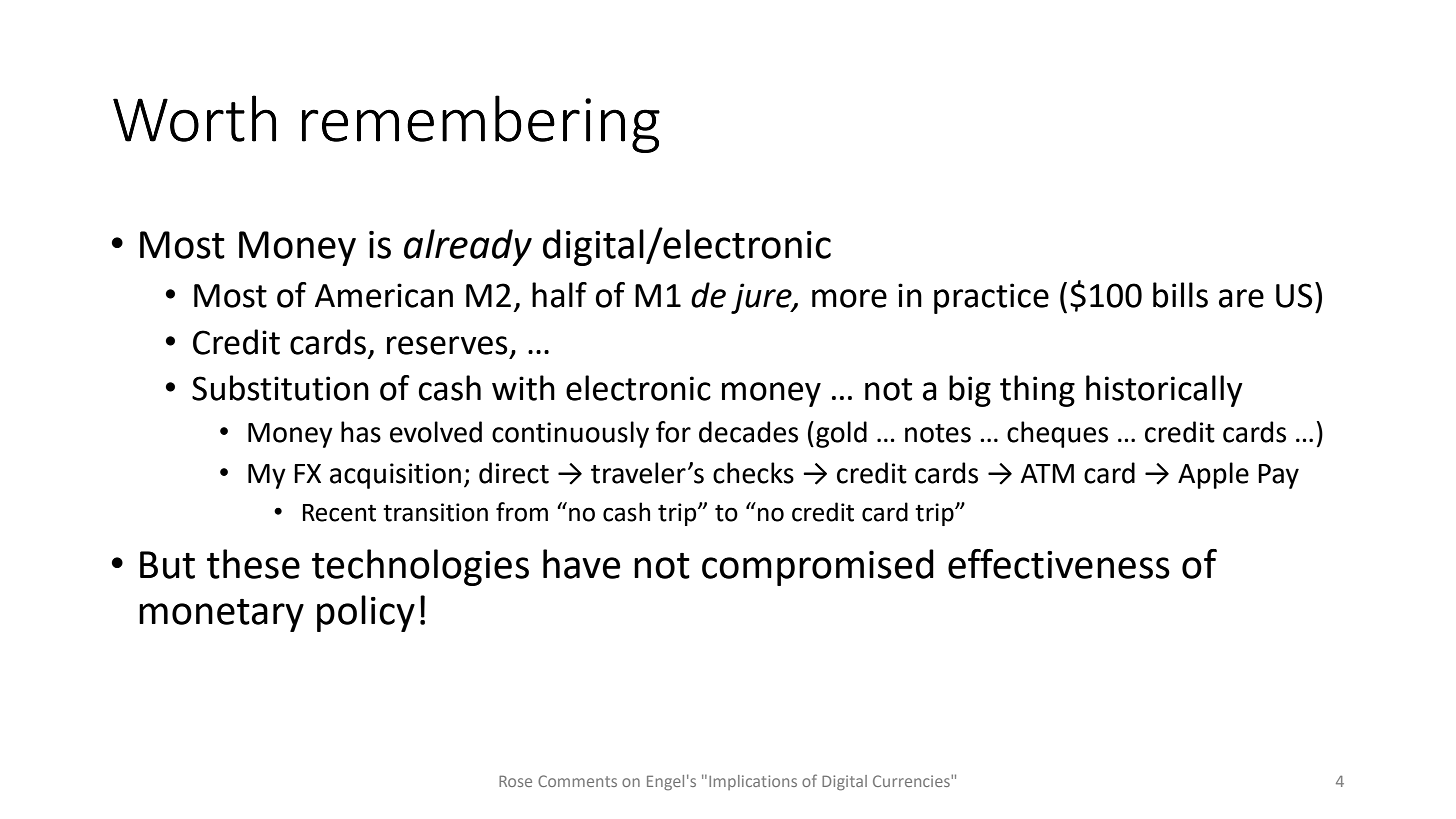 The width and height of the screenshot is (1456, 819). I want to click on Worth, so click(194, 118).
